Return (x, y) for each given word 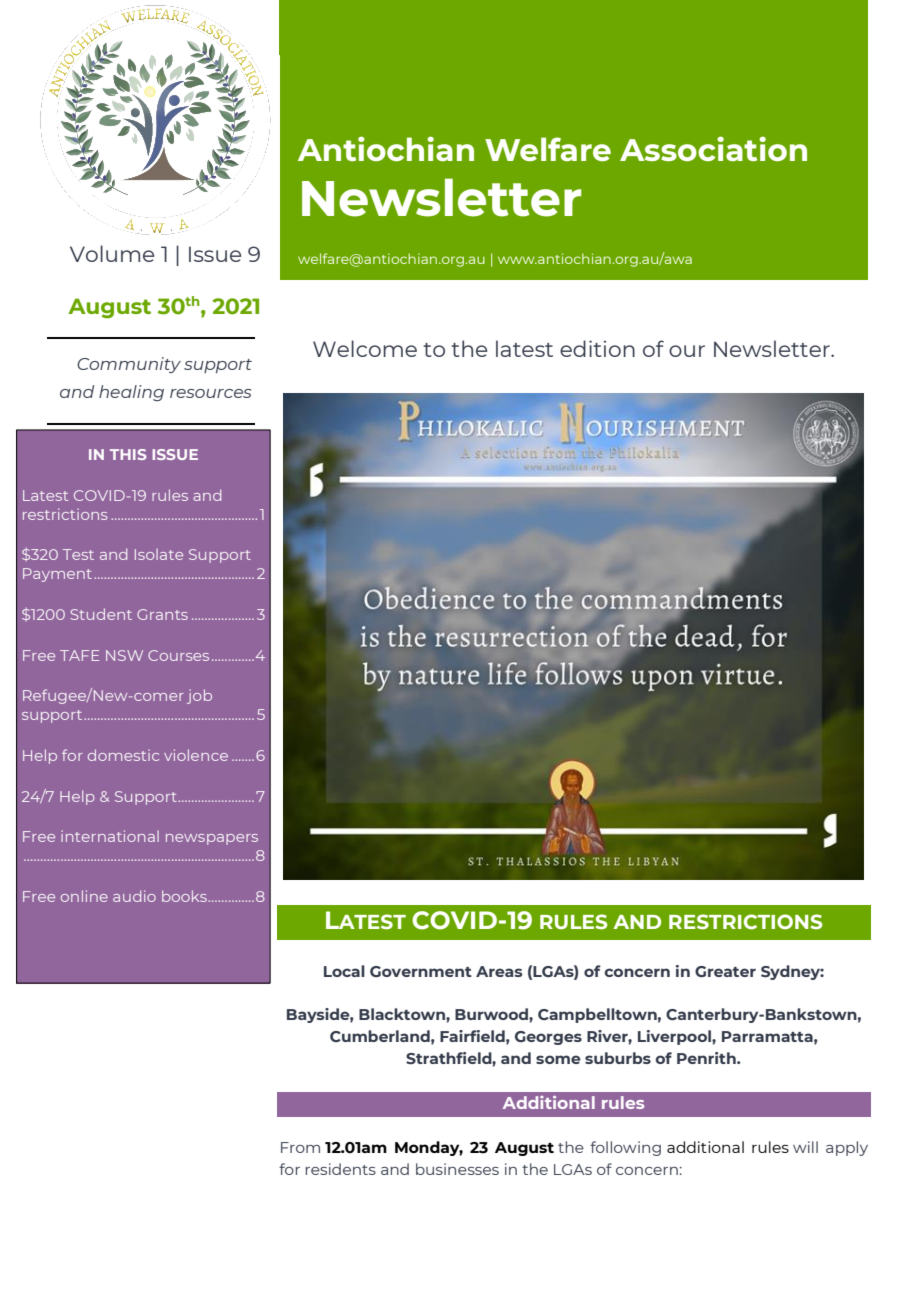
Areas (499, 971)
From (300, 1147)
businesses (457, 1169)
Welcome (365, 348)
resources (210, 393)
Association (713, 148)
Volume (112, 253)
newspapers (212, 839)
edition (597, 348)
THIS (128, 454)
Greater (725, 971)
